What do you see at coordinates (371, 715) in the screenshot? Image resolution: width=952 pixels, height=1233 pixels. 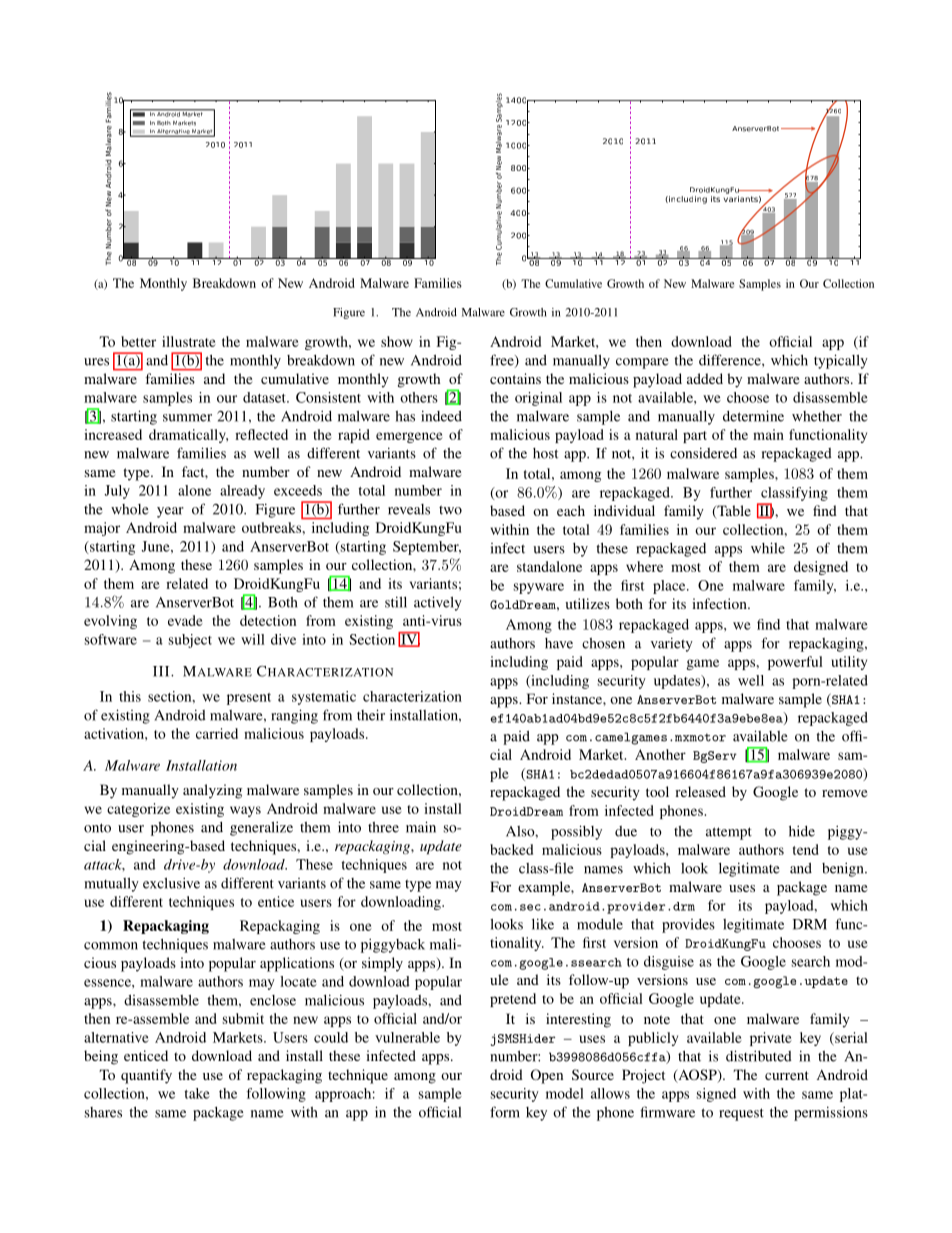 I see `their` at bounding box center [371, 715].
